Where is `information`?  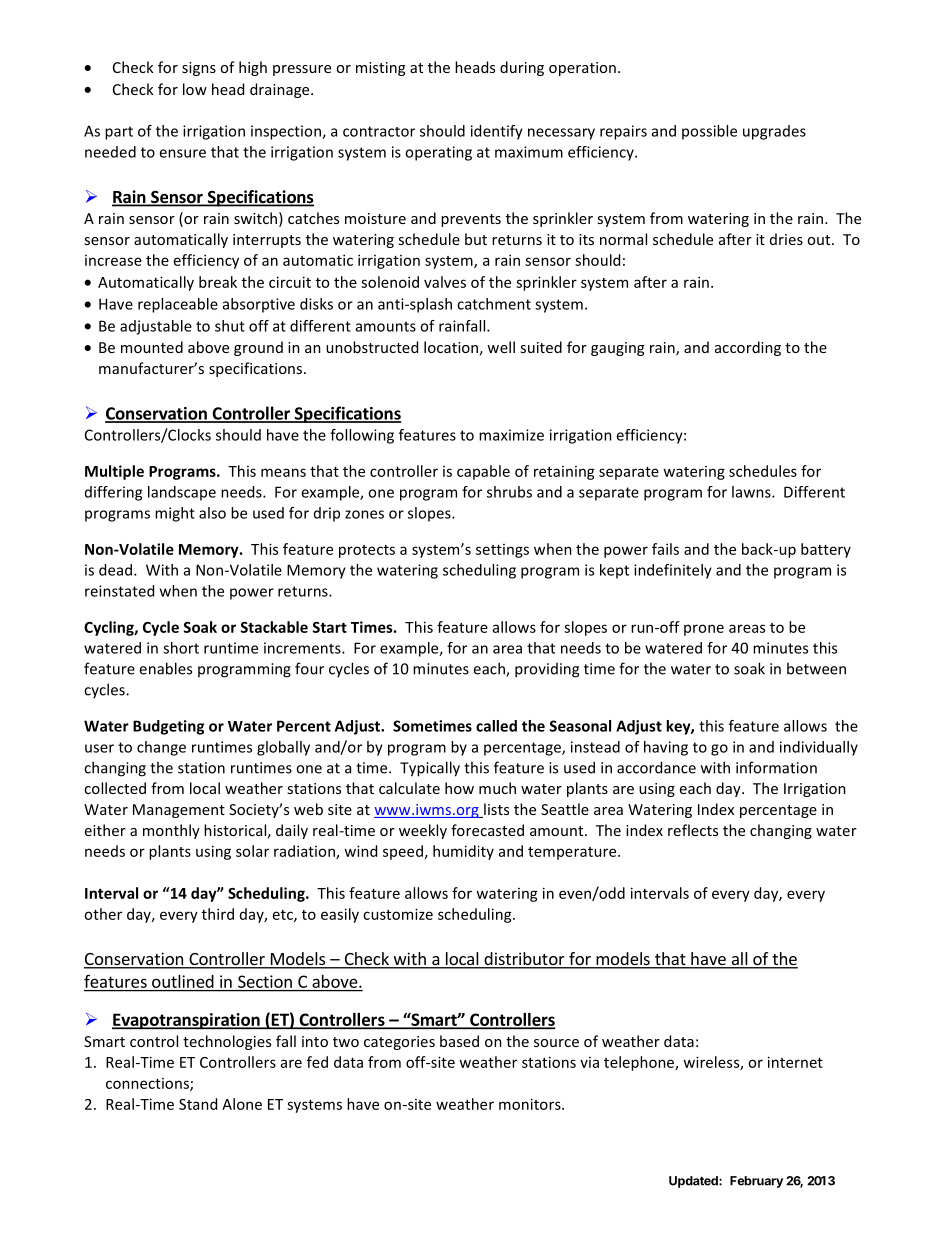
information is located at coordinates (776, 767).
